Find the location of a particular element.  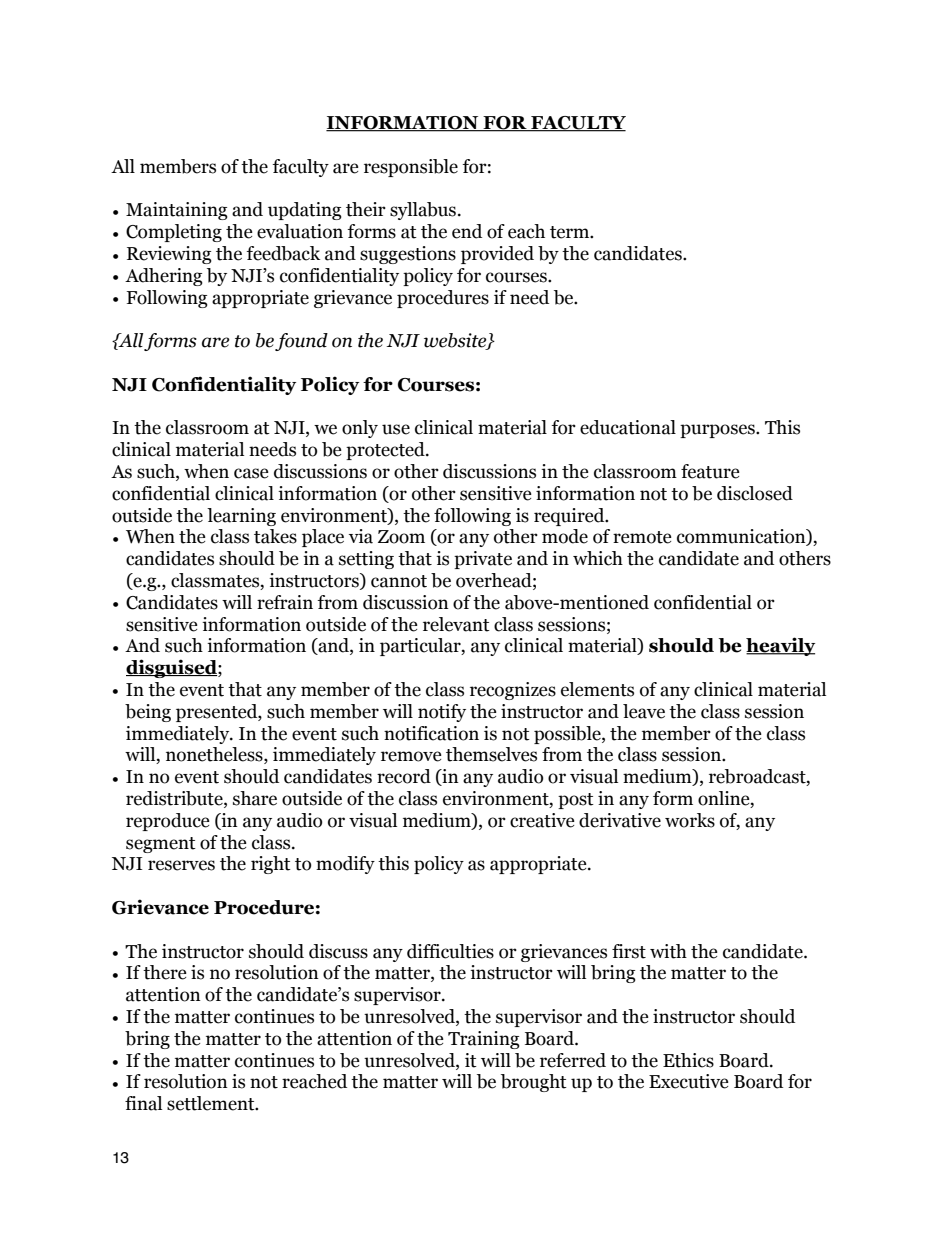

syllabus is located at coordinates (423, 211).
